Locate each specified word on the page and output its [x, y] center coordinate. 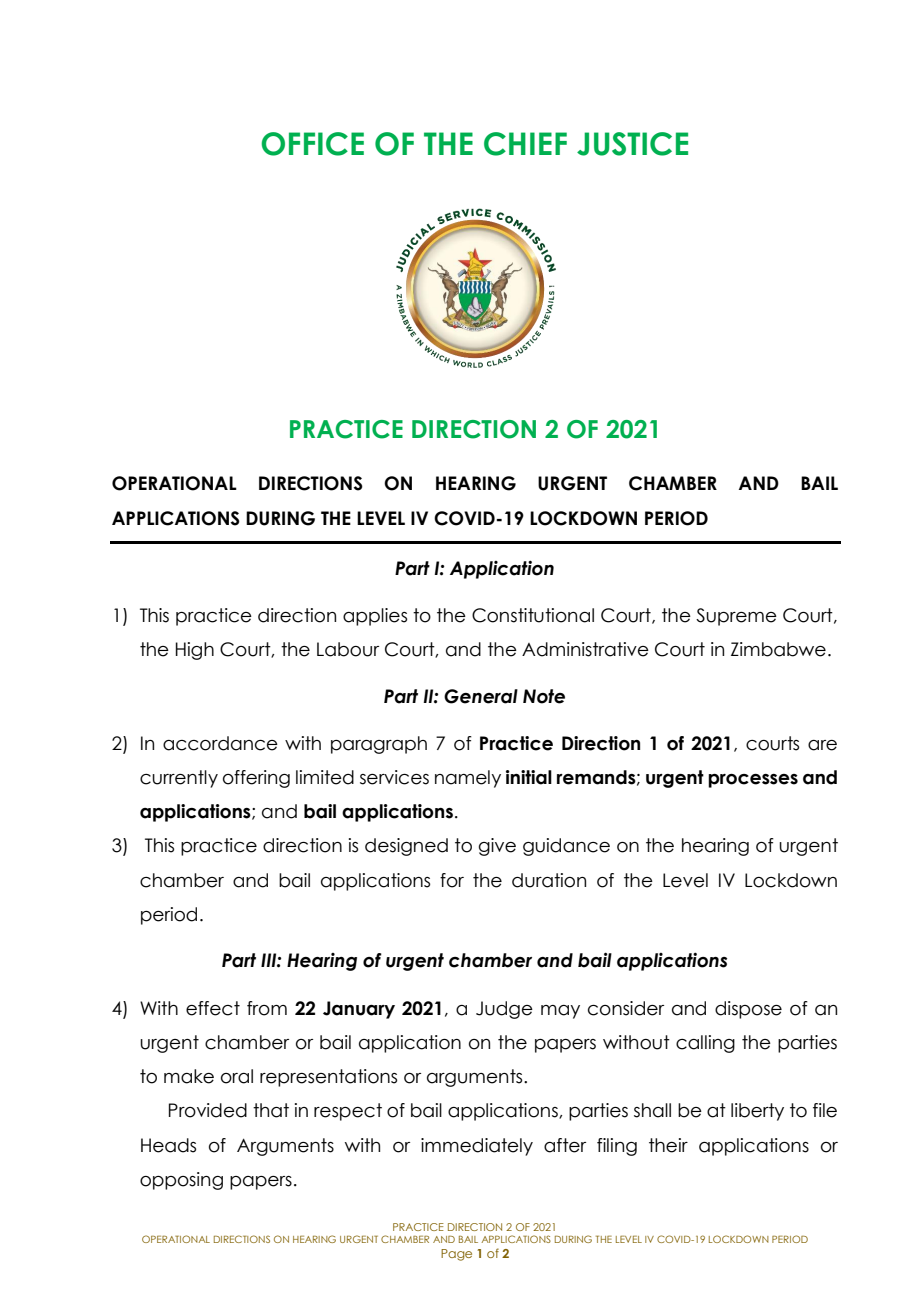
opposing [181, 1181]
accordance [220, 743]
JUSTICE [632, 144]
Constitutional [533, 615]
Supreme [736, 617]
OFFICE [312, 144]
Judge [504, 1010]
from [267, 1008]
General [481, 696]
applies [375, 617]
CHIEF [525, 144]
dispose [748, 1010]
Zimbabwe [778, 649]
